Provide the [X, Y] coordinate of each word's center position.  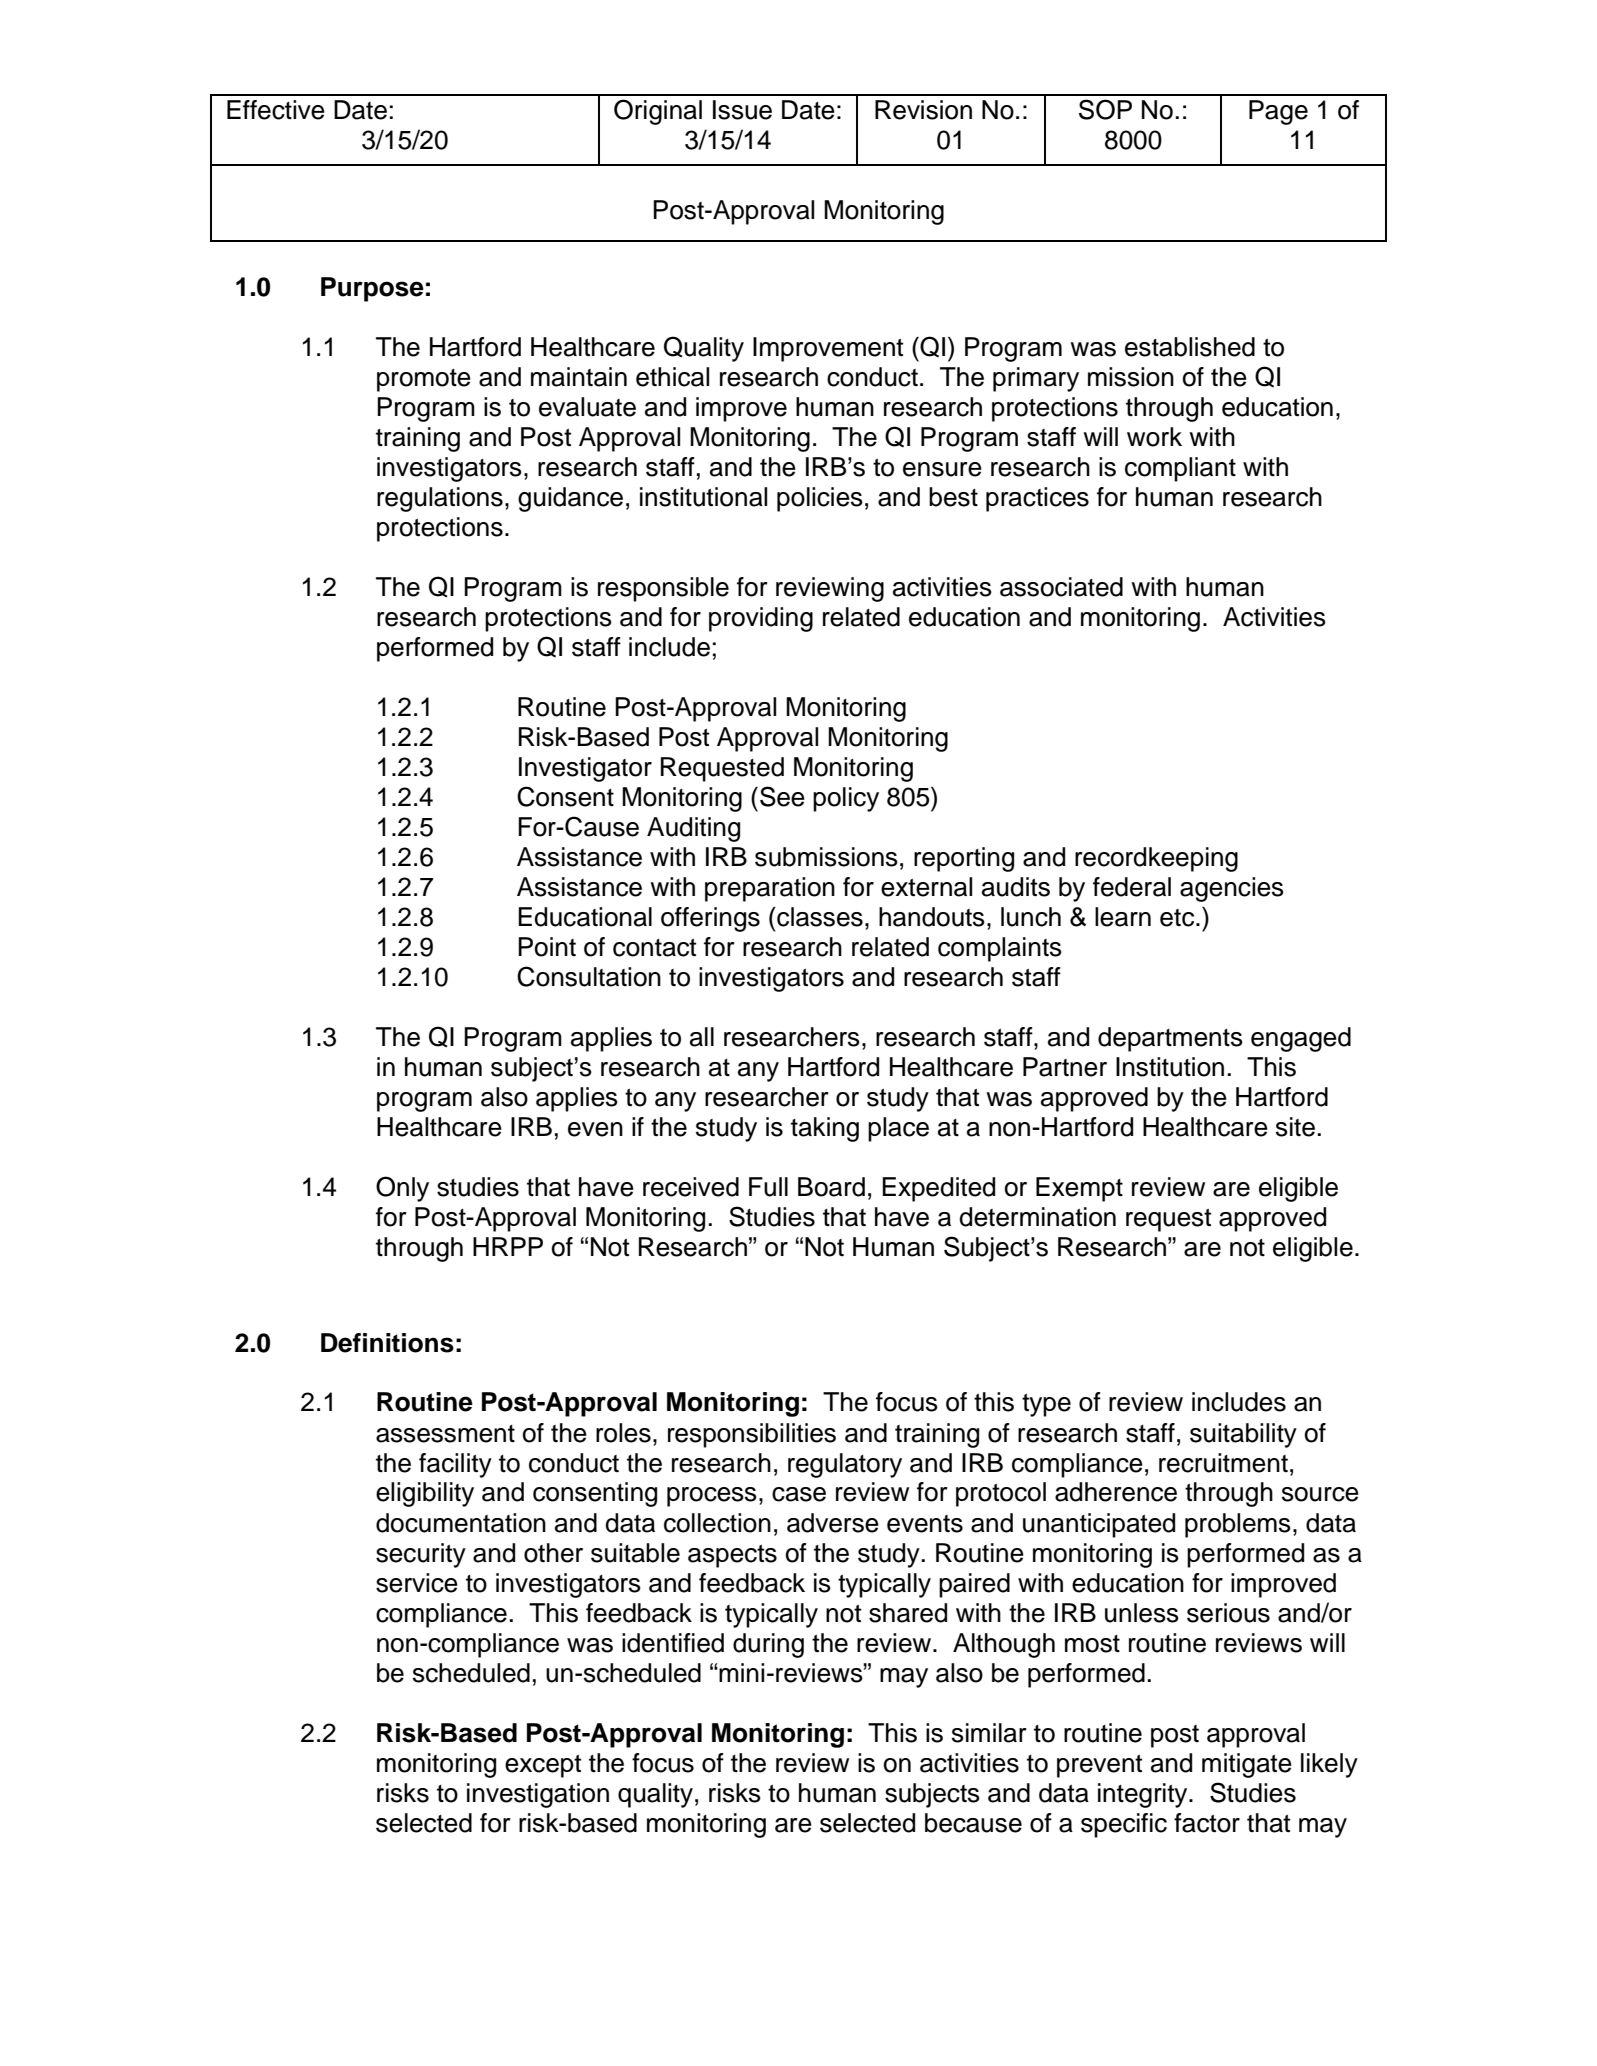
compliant [1180, 469]
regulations [440, 499]
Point [547, 947]
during [768, 1645]
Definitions [387, 1343]
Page [1278, 112]
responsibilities [752, 1435]
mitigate [1247, 1765]
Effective [276, 110]
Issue [742, 110]
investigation [538, 1795]
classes [819, 917]
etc [1178, 918]
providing [761, 619]
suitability [1243, 1435]
